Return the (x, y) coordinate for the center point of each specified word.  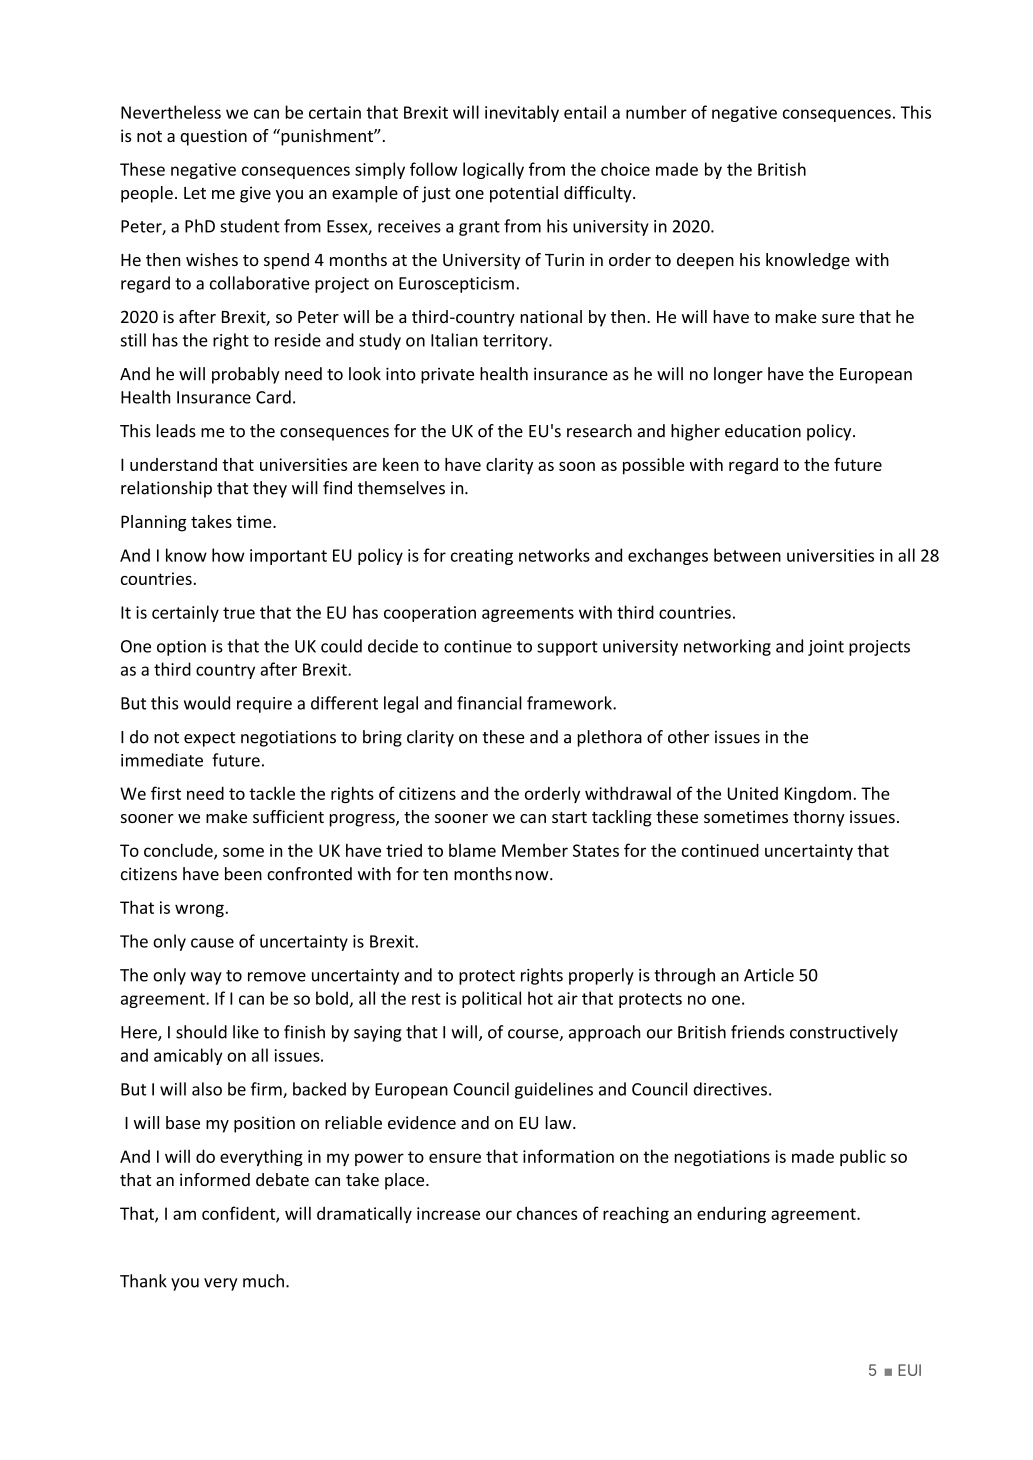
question (213, 137)
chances (547, 1213)
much (263, 1281)
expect (209, 739)
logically (493, 170)
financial (489, 703)
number (656, 112)
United (753, 793)
